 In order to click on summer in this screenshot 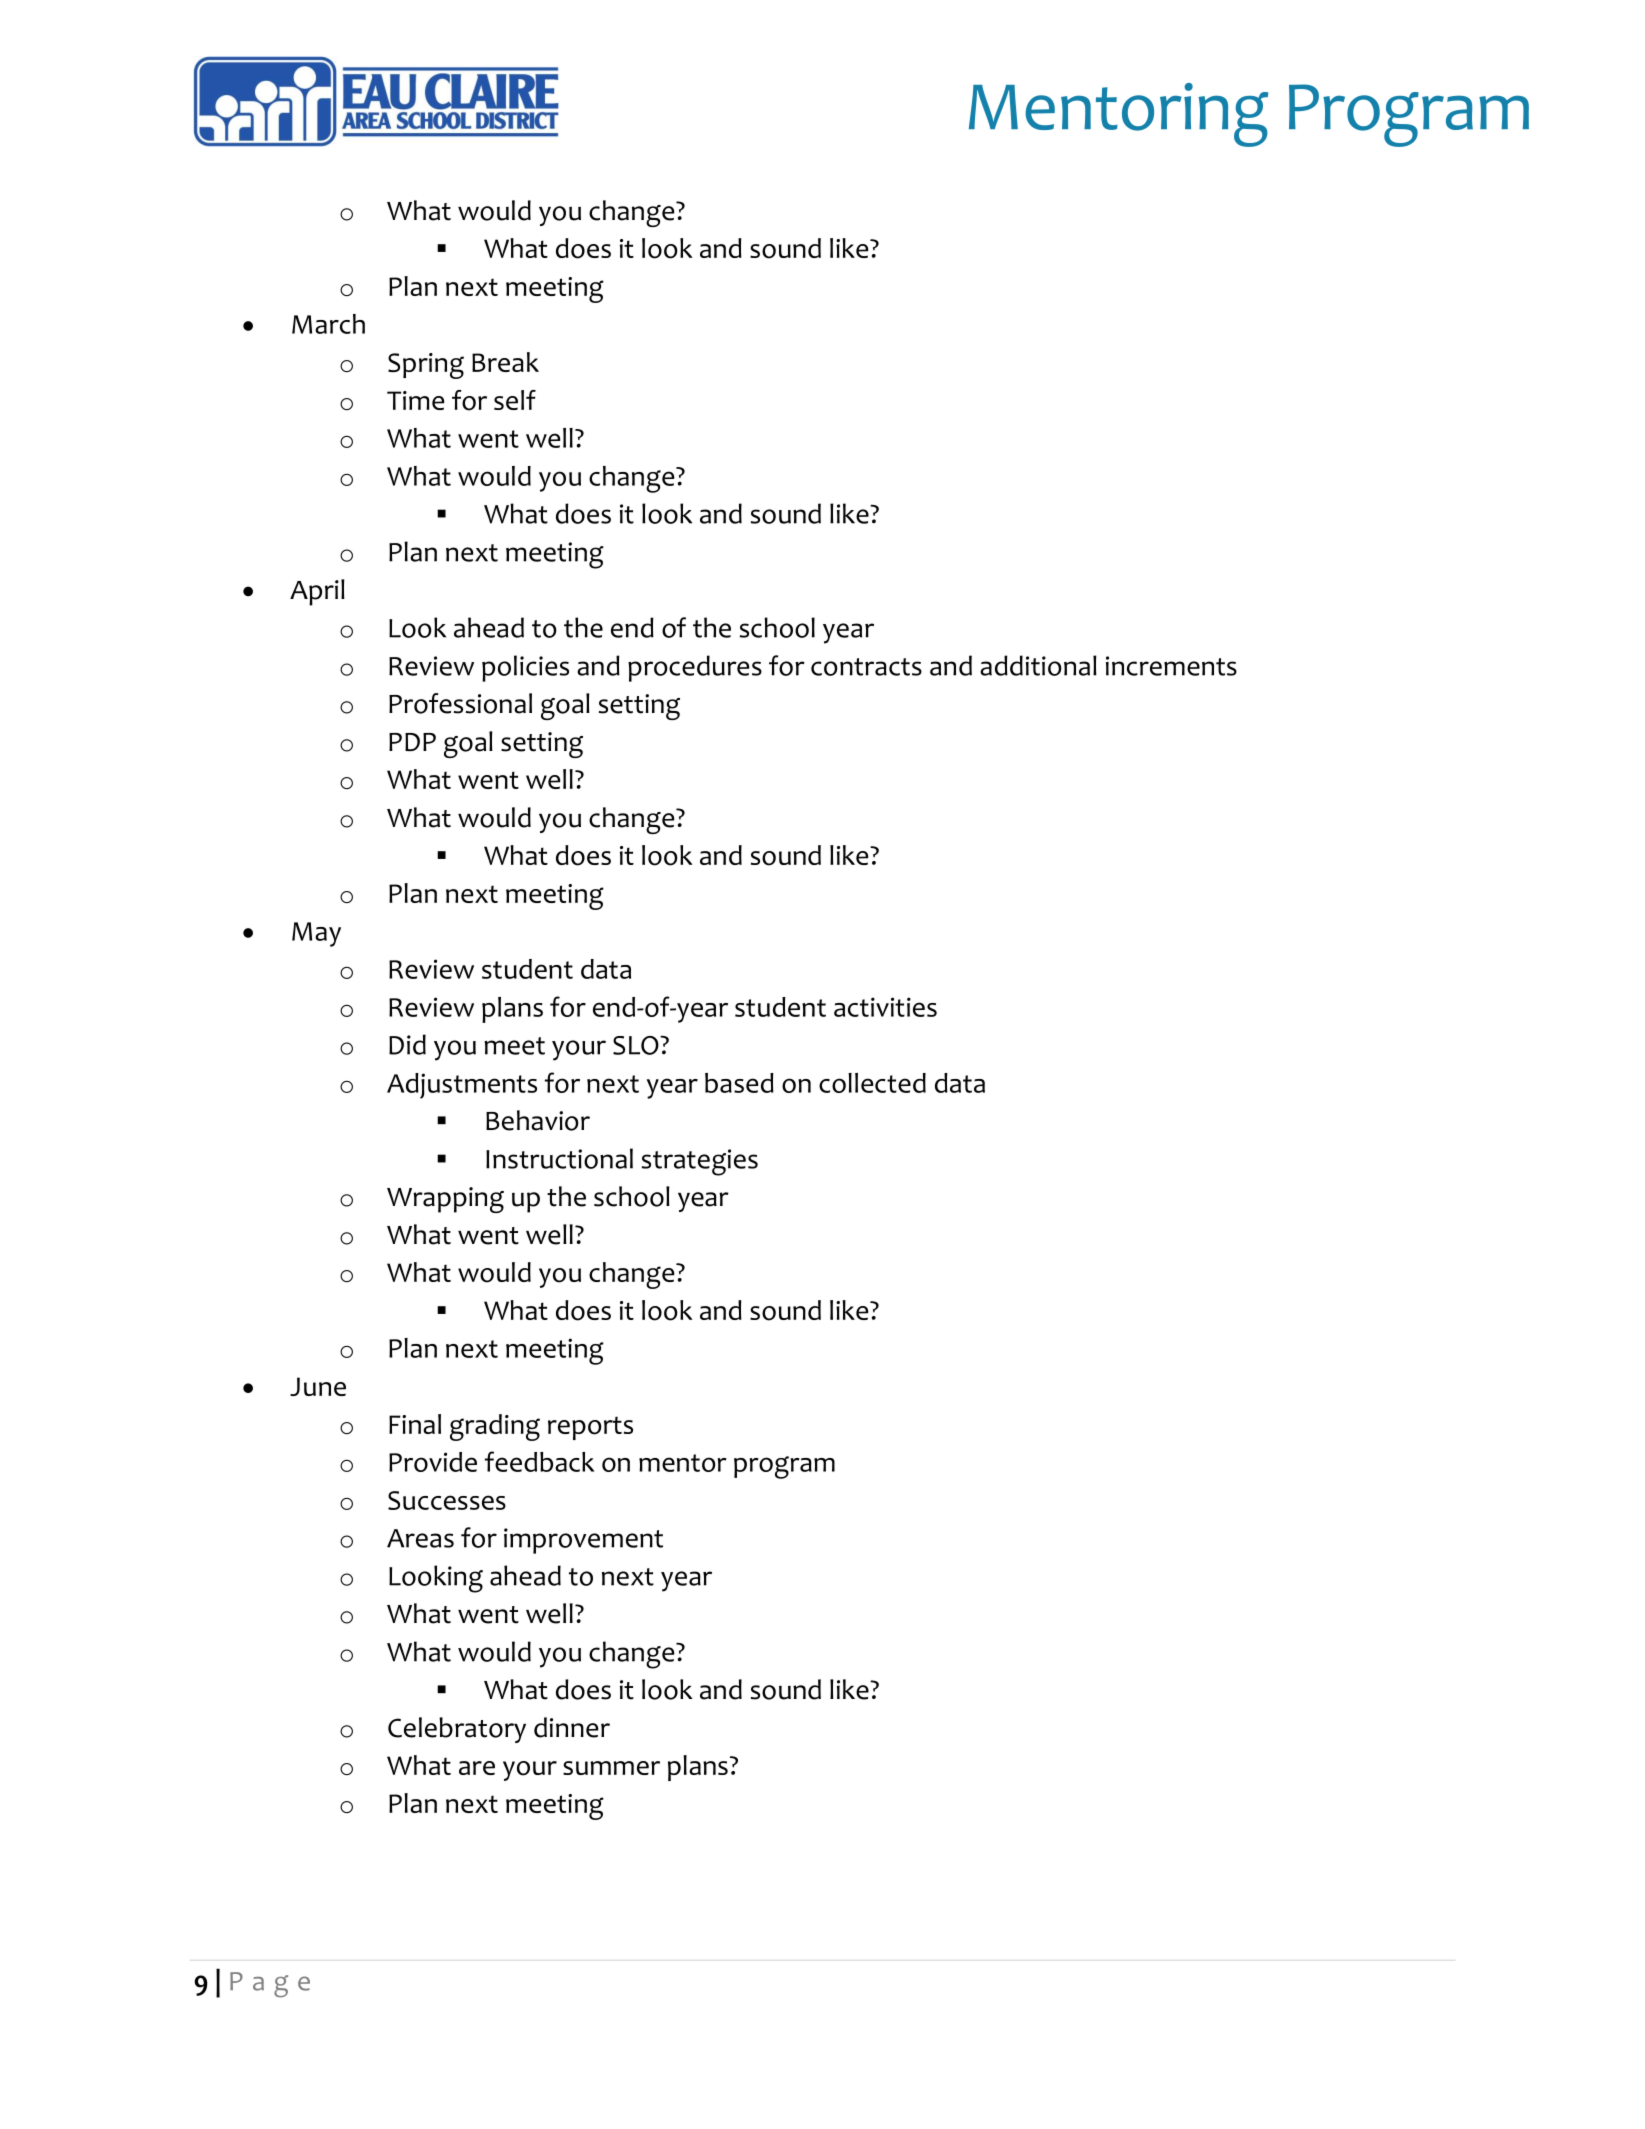, I will do `click(611, 1768)`.
